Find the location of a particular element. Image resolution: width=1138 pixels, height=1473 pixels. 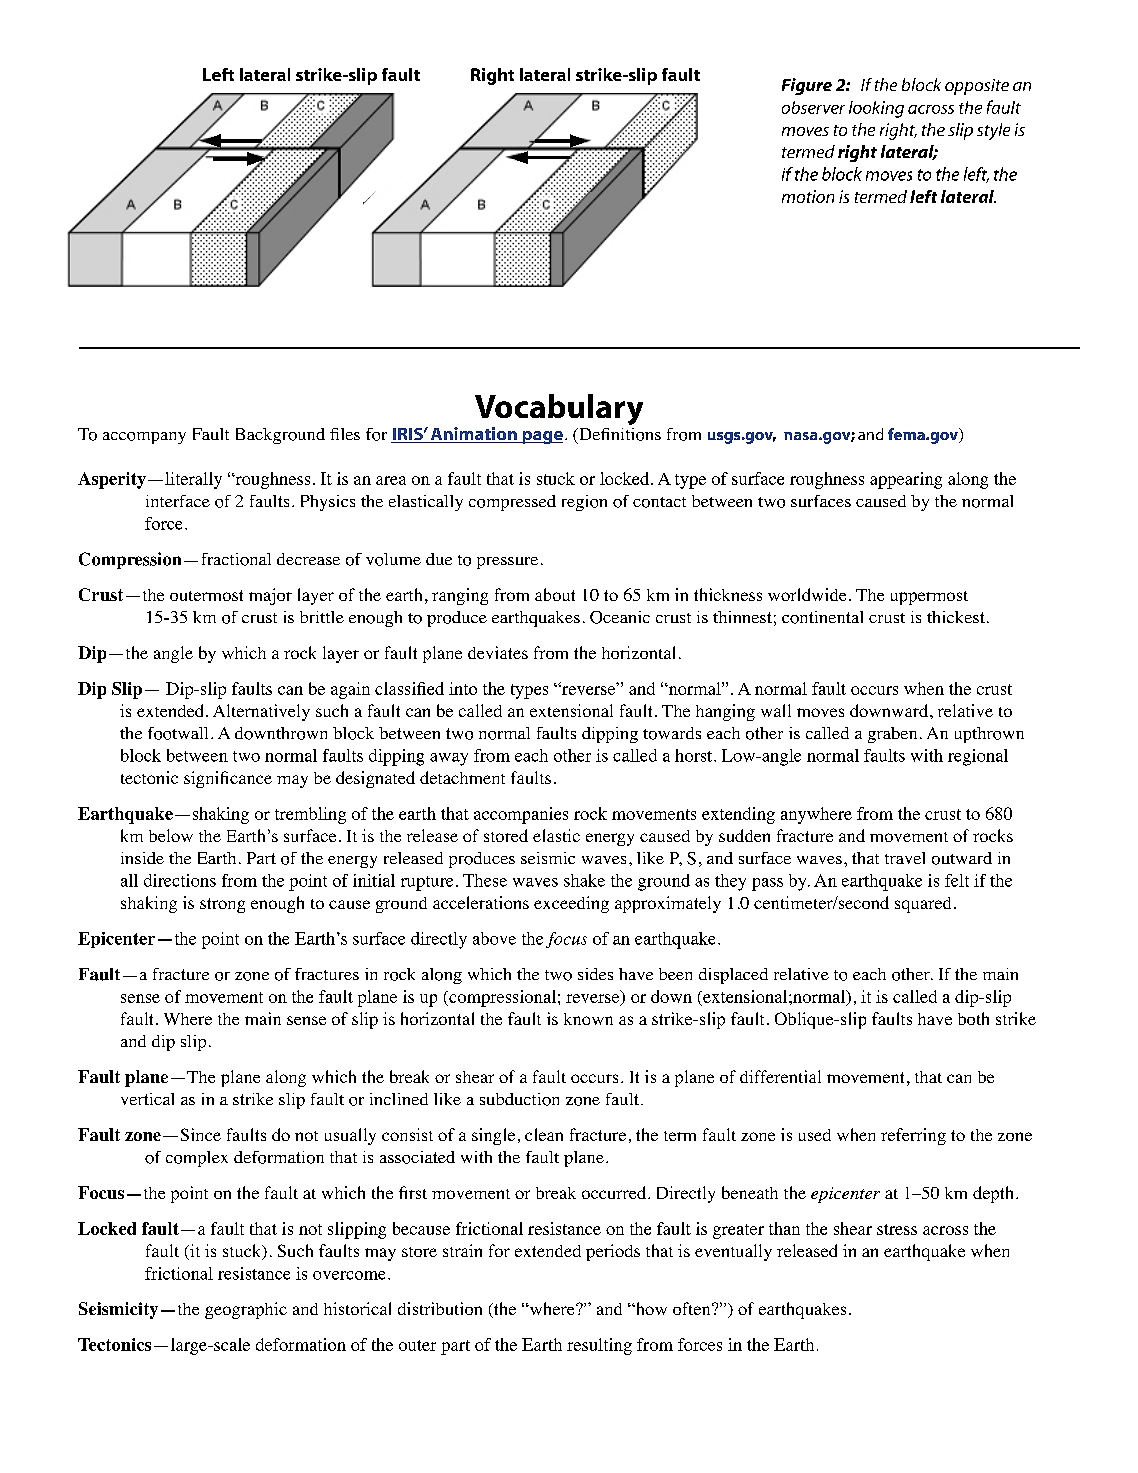

resulting is located at coordinates (599, 1346).
